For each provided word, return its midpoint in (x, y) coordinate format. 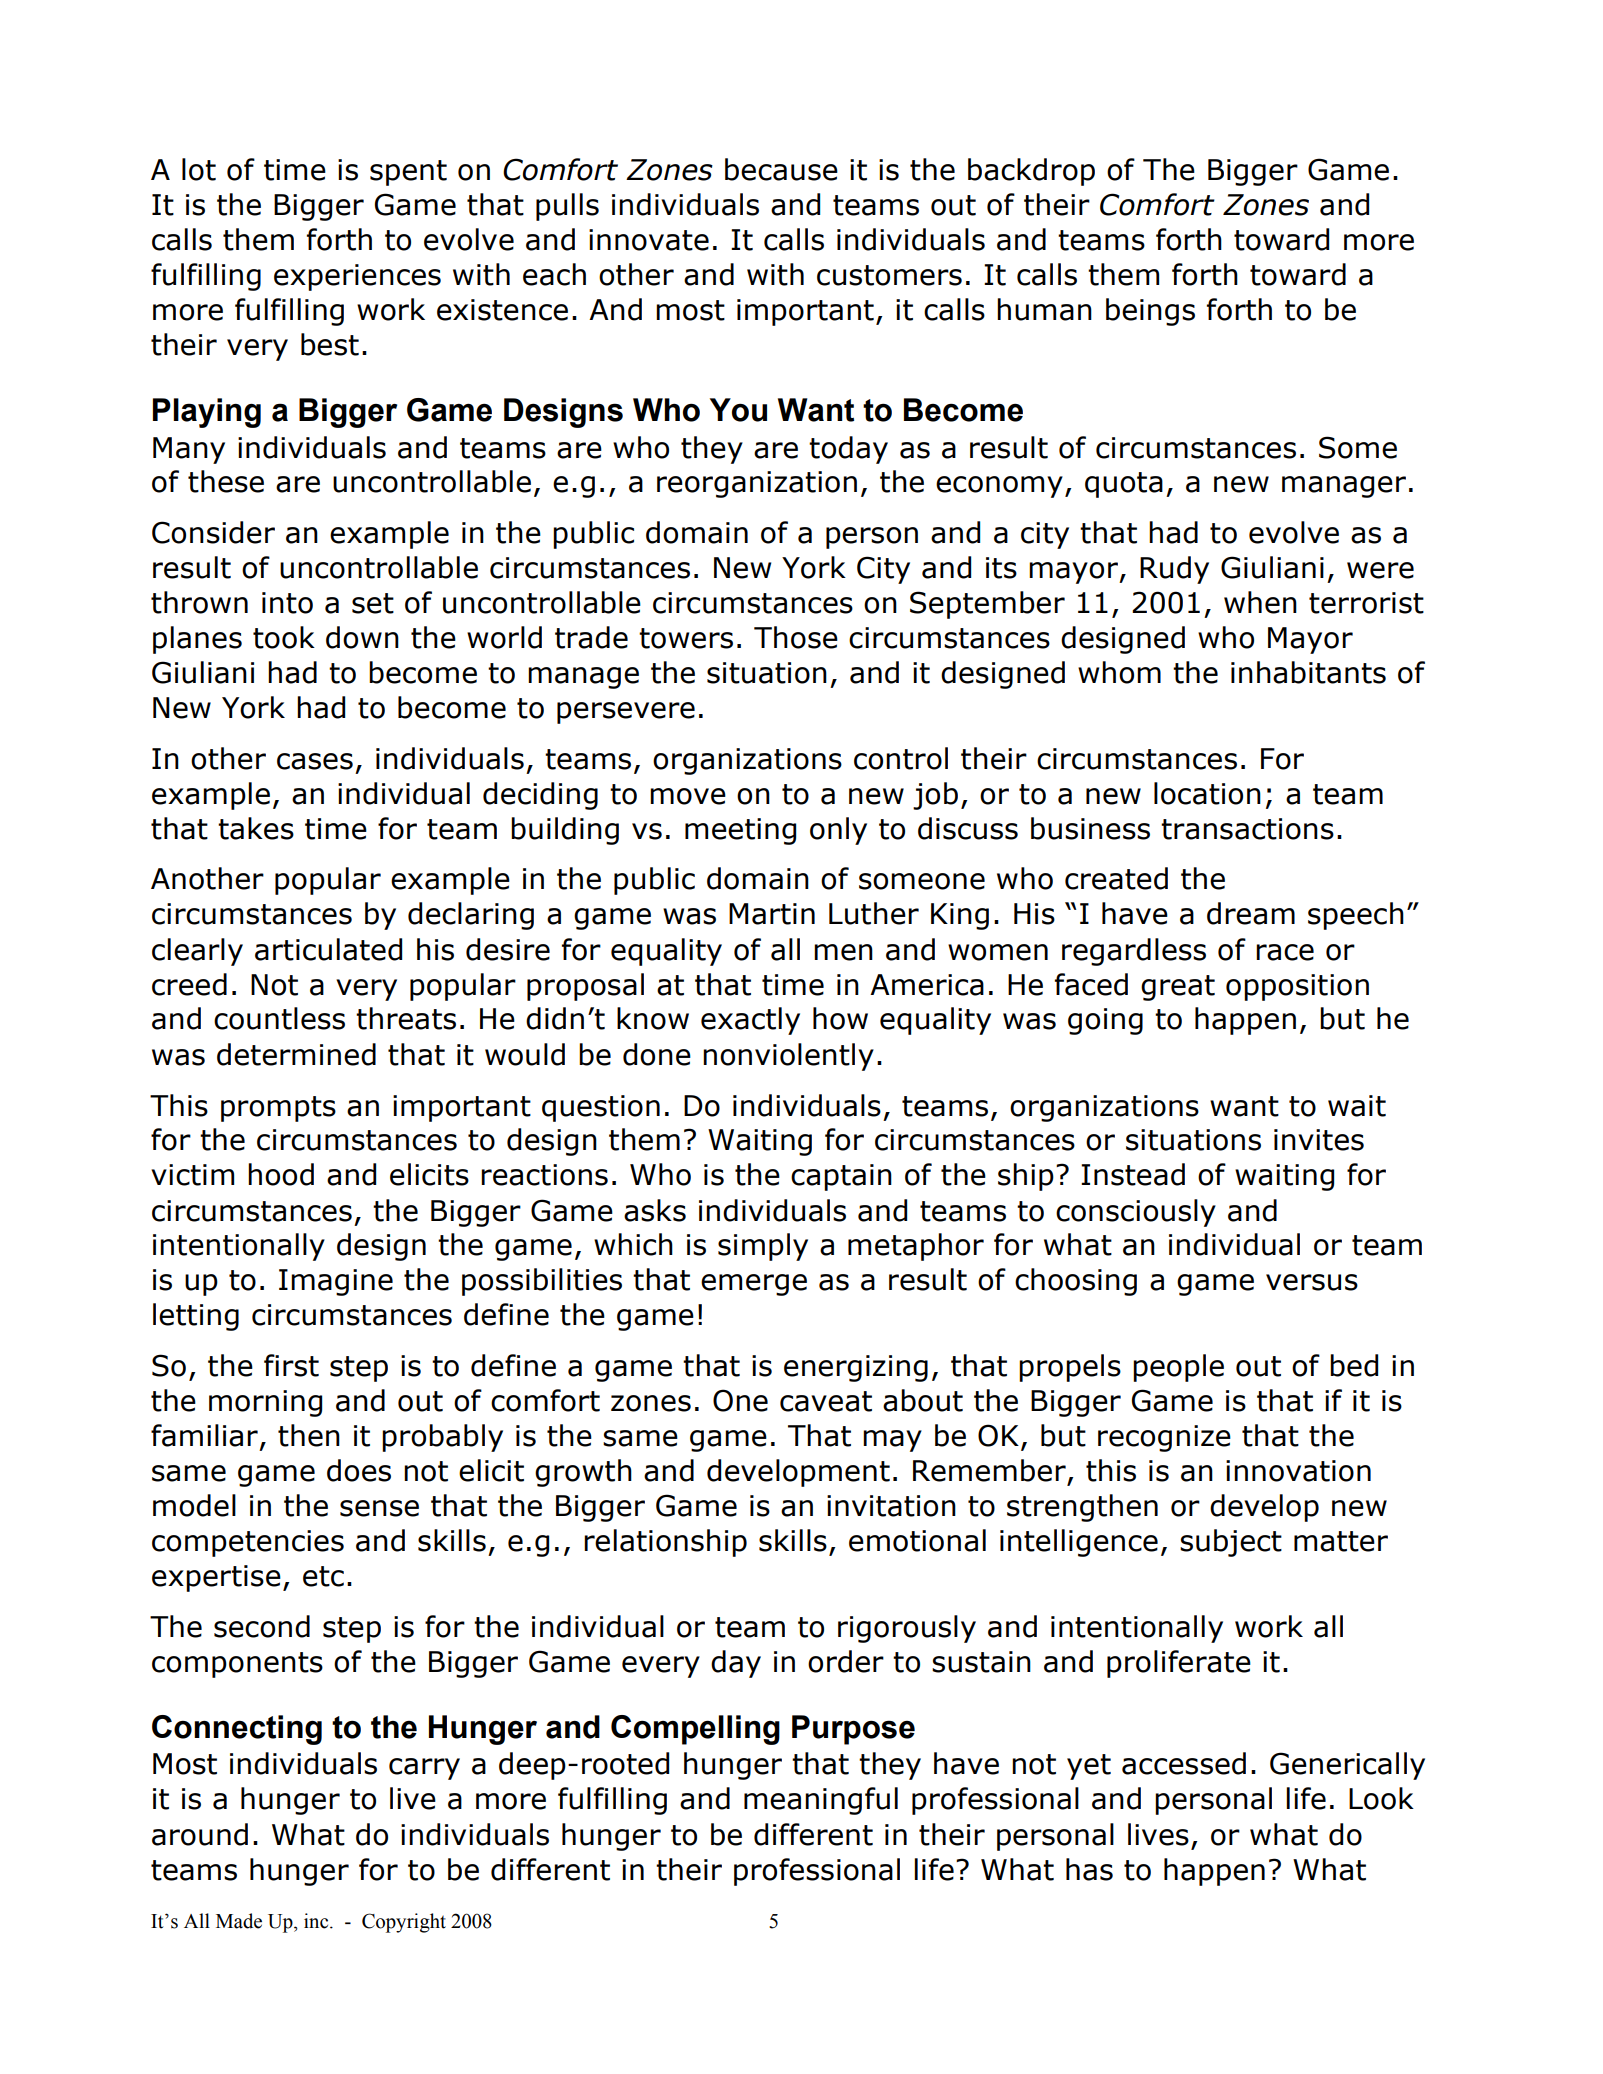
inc (317, 1921)
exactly (750, 1021)
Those (796, 637)
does (359, 1470)
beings (1150, 312)
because (781, 169)
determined (296, 1054)
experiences (357, 277)
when (1260, 602)
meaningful (821, 1801)
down (362, 637)
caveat (826, 1401)
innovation (1298, 1471)
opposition (1297, 987)
